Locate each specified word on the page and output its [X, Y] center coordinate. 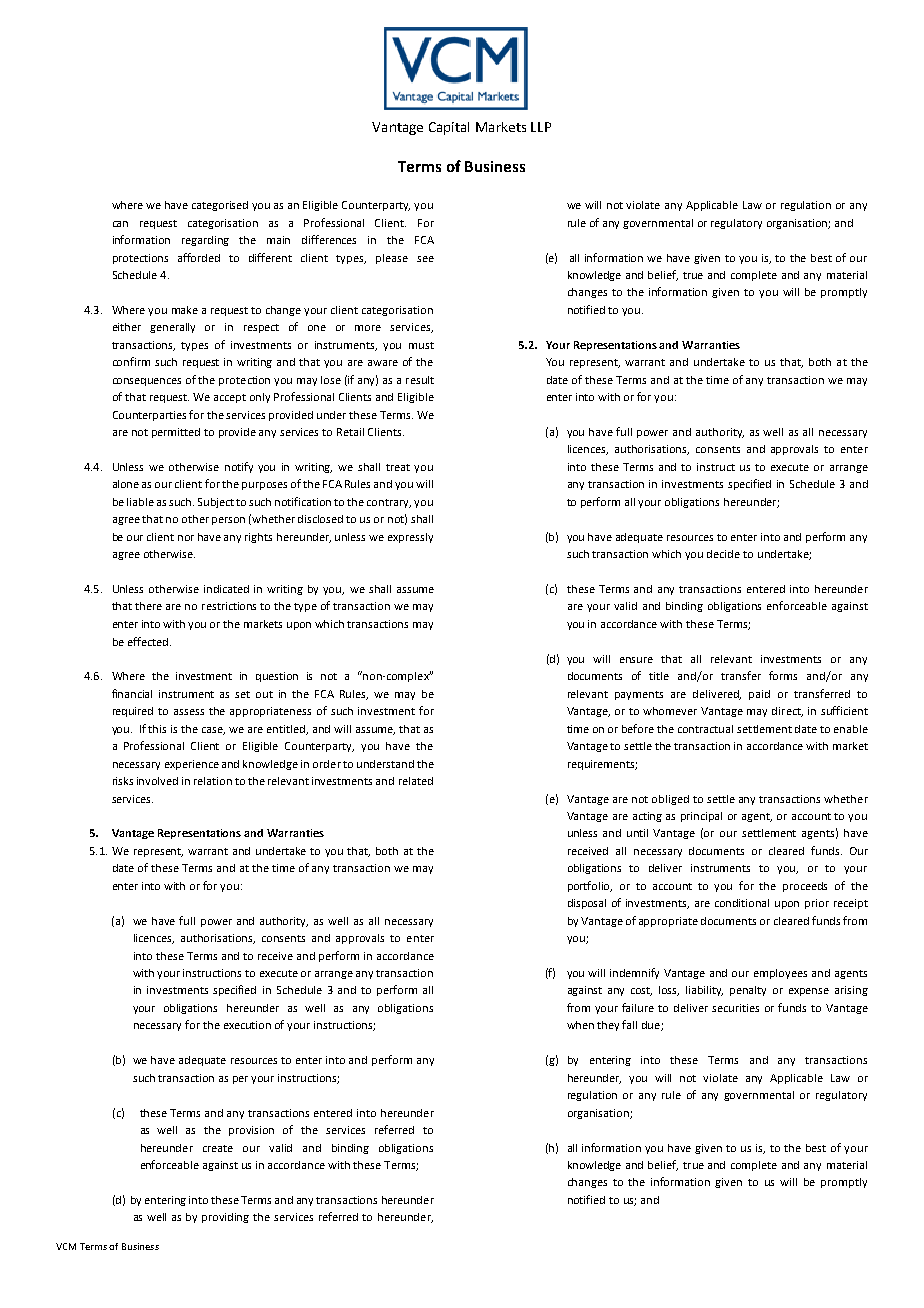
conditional [742, 903]
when [580, 1025]
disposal [587, 904]
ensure [636, 660]
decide [723, 554]
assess [189, 712]
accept [230, 398]
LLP [541, 127]
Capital [449, 128]
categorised [220, 206]
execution [247, 1025]
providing [225, 1218]
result [420, 380]
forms [783, 675]
